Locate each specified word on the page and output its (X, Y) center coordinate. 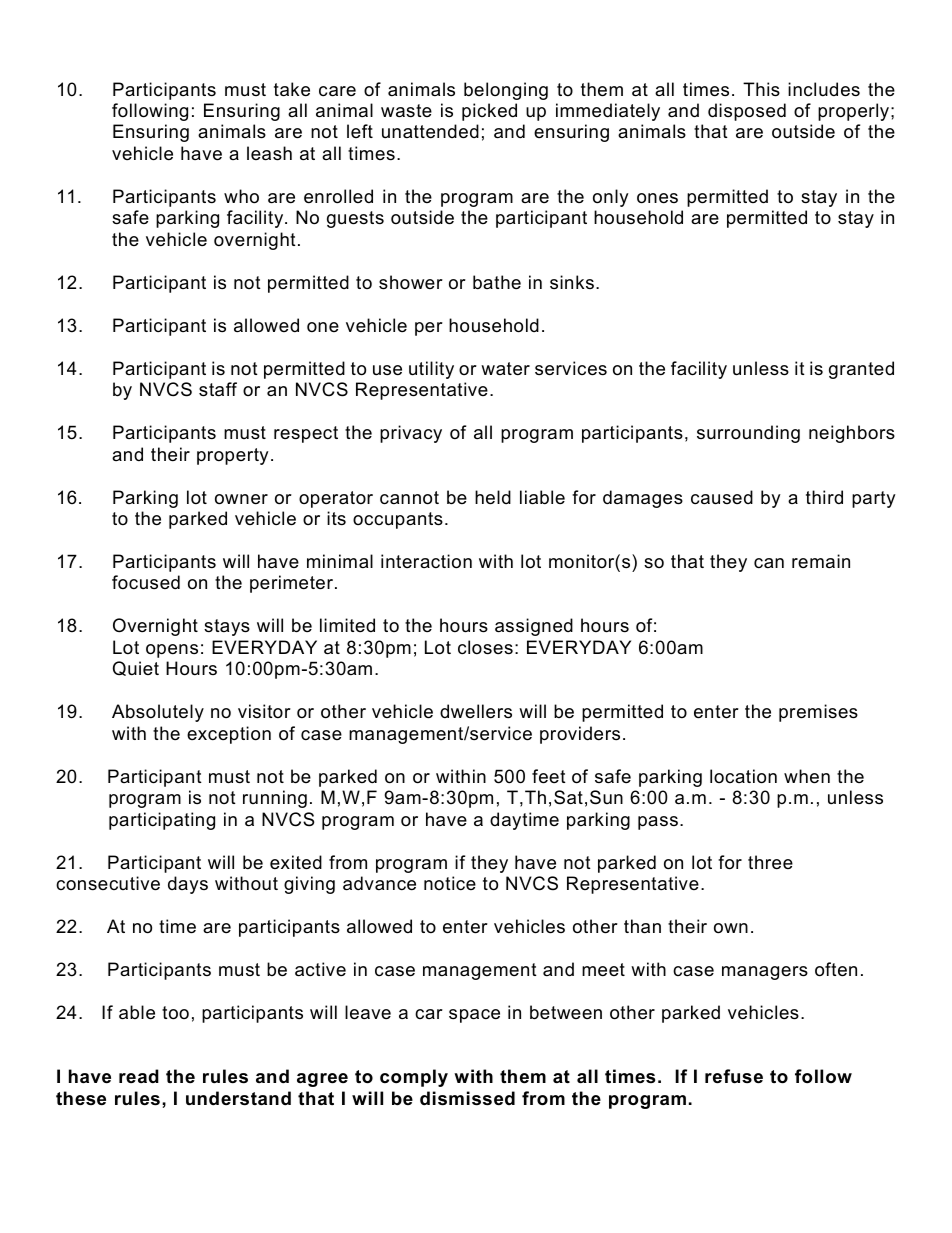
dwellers (476, 711)
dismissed (467, 1098)
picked (489, 112)
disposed (747, 112)
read (139, 1076)
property (233, 456)
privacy (411, 434)
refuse (734, 1076)
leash (269, 153)
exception (229, 735)
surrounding (748, 434)
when (807, 776)
